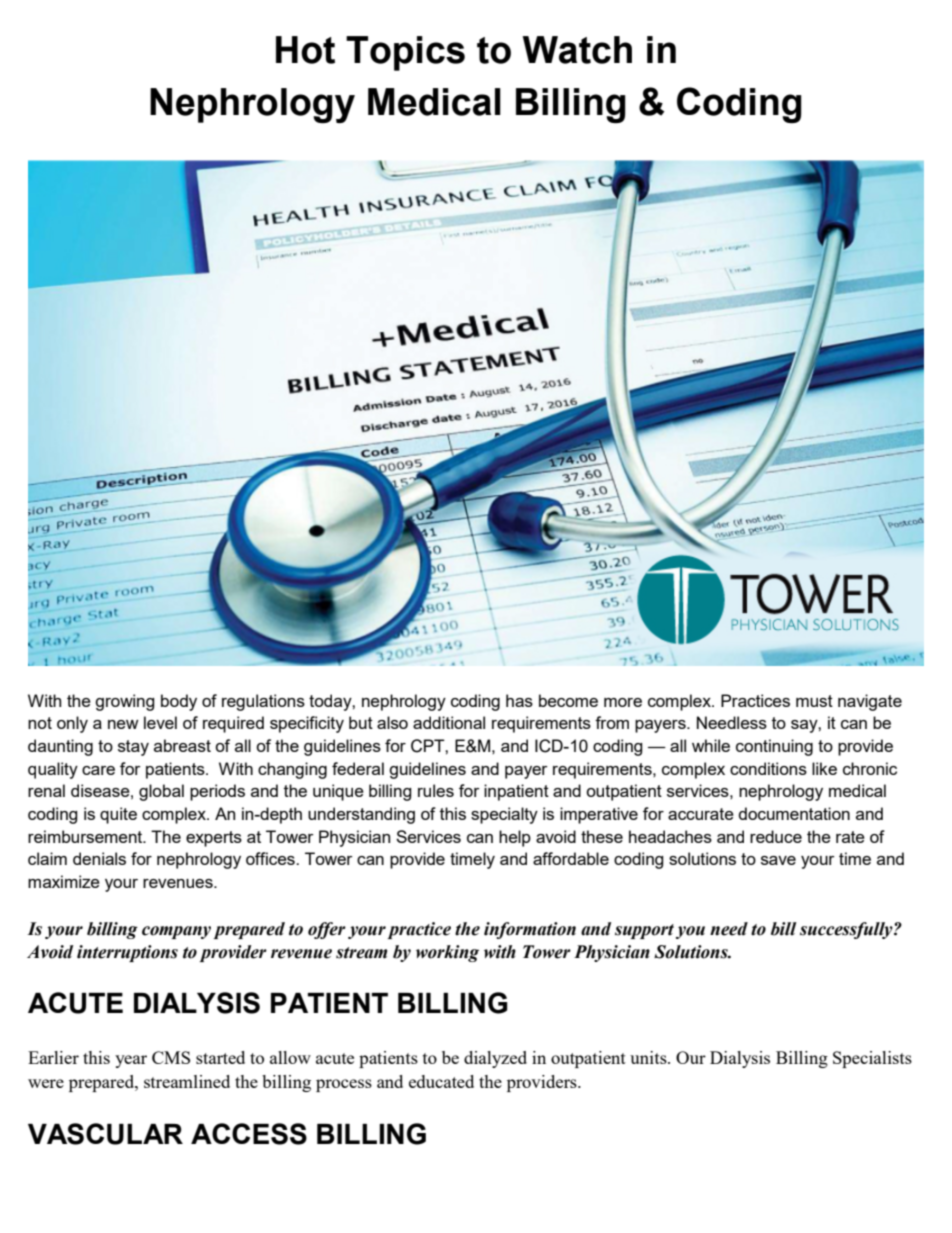 The height and width of the screenshot is (1233, 952). What do you see at coordinates (814, 701) in the screenshot?
I see `must` at bounding box center [814, 701].
